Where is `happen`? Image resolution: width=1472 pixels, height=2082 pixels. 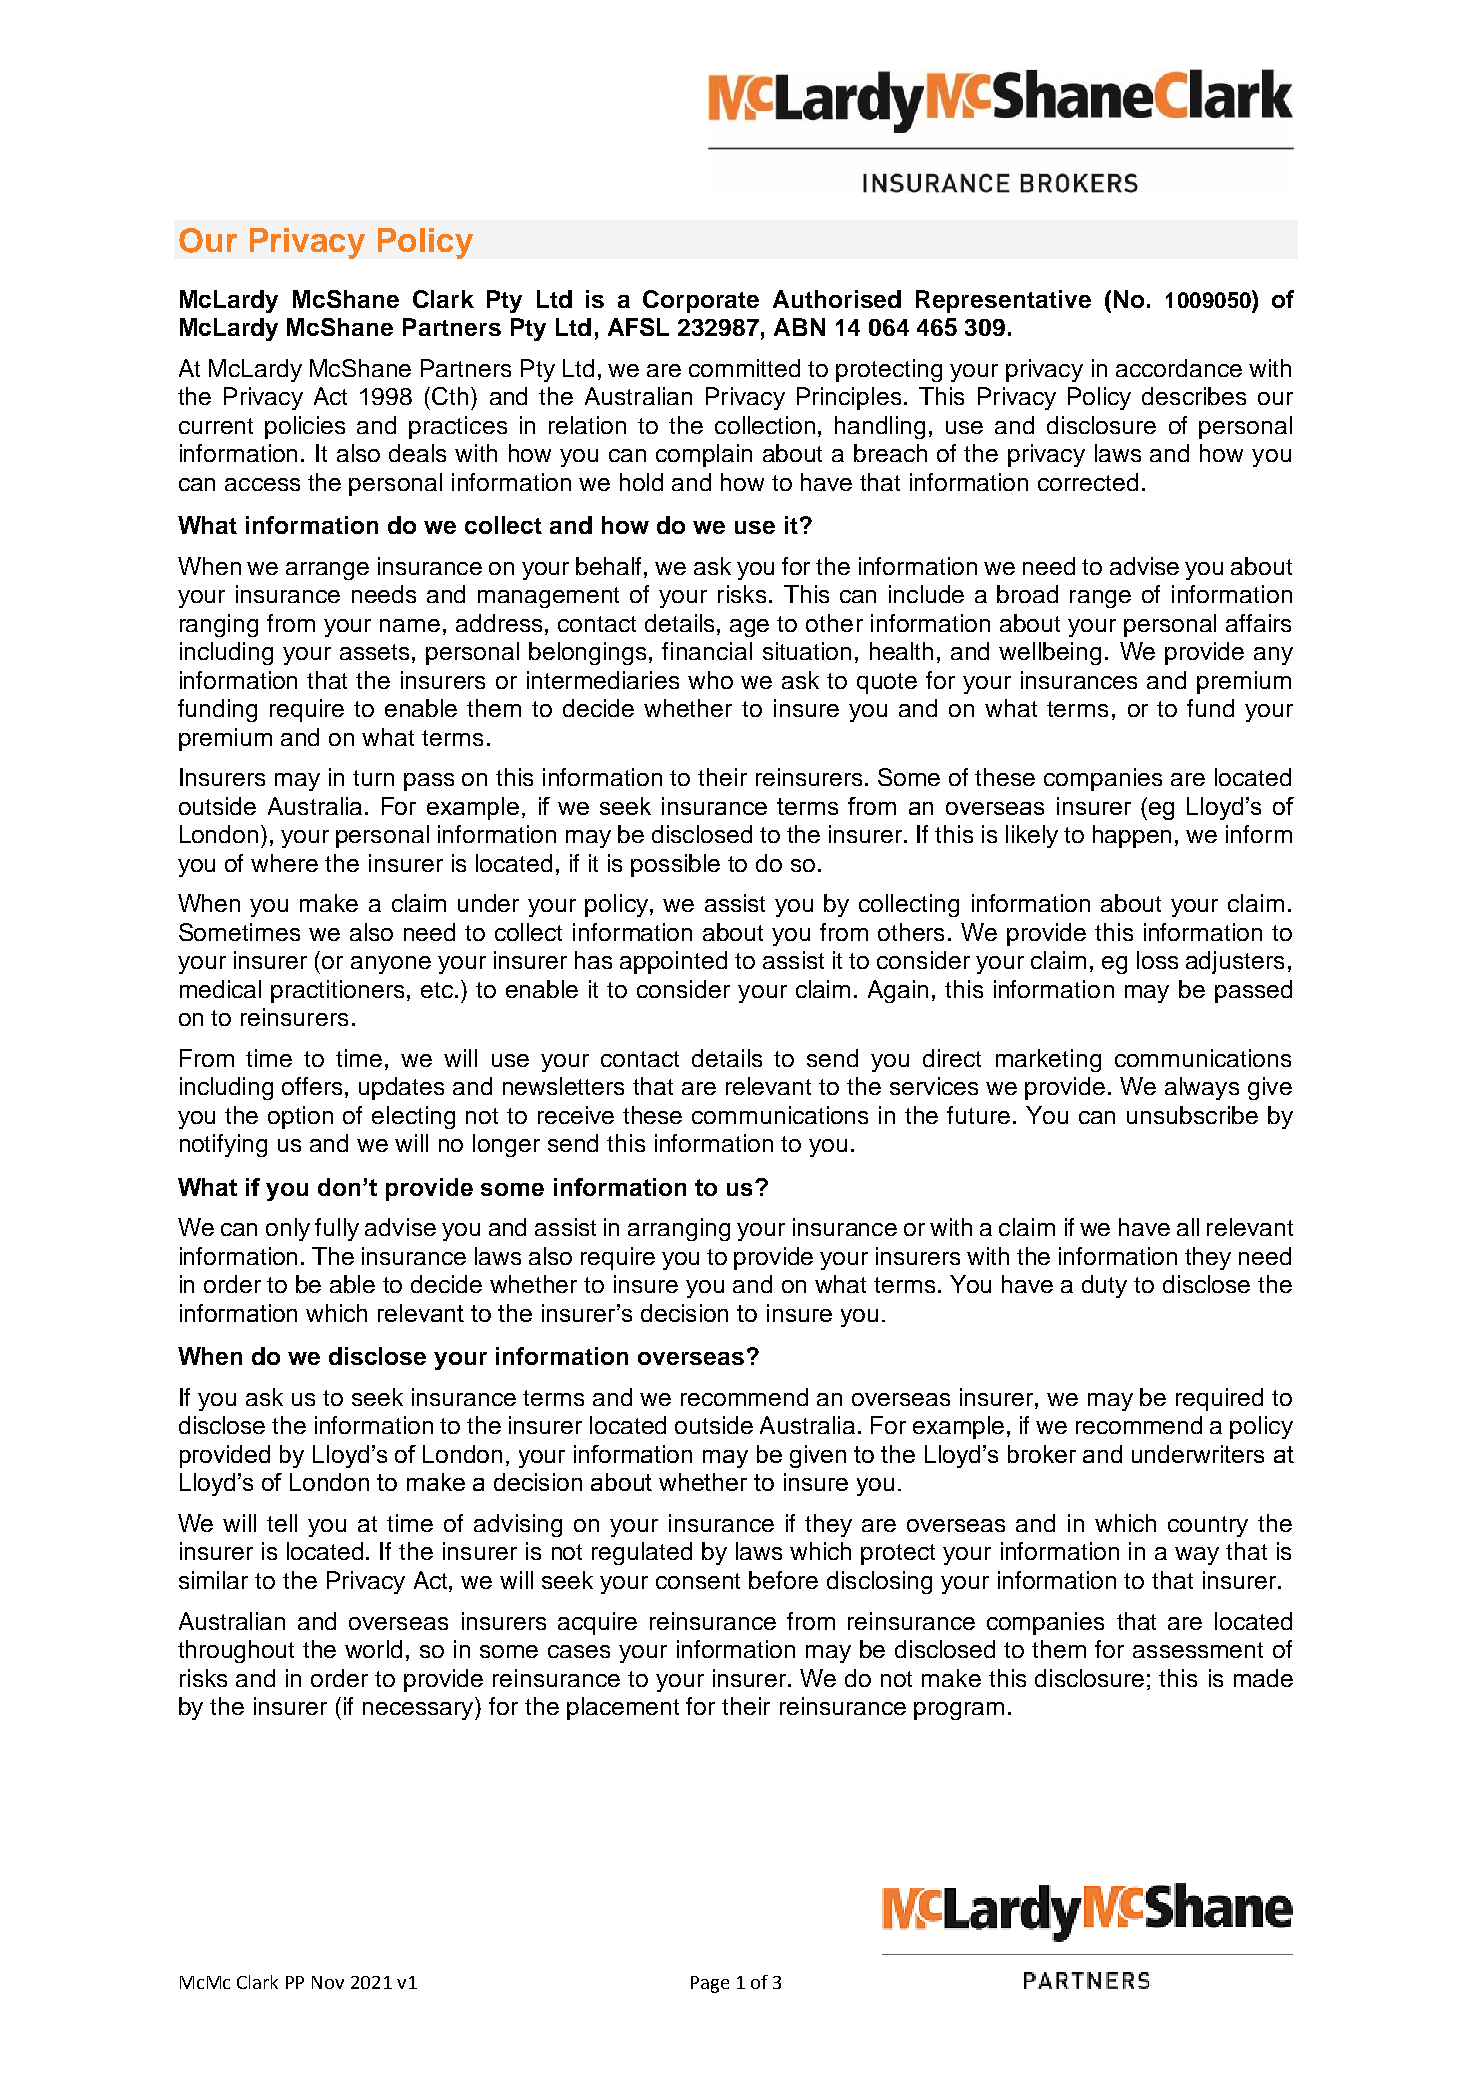
happen is located at coordinates (1132, 836).
